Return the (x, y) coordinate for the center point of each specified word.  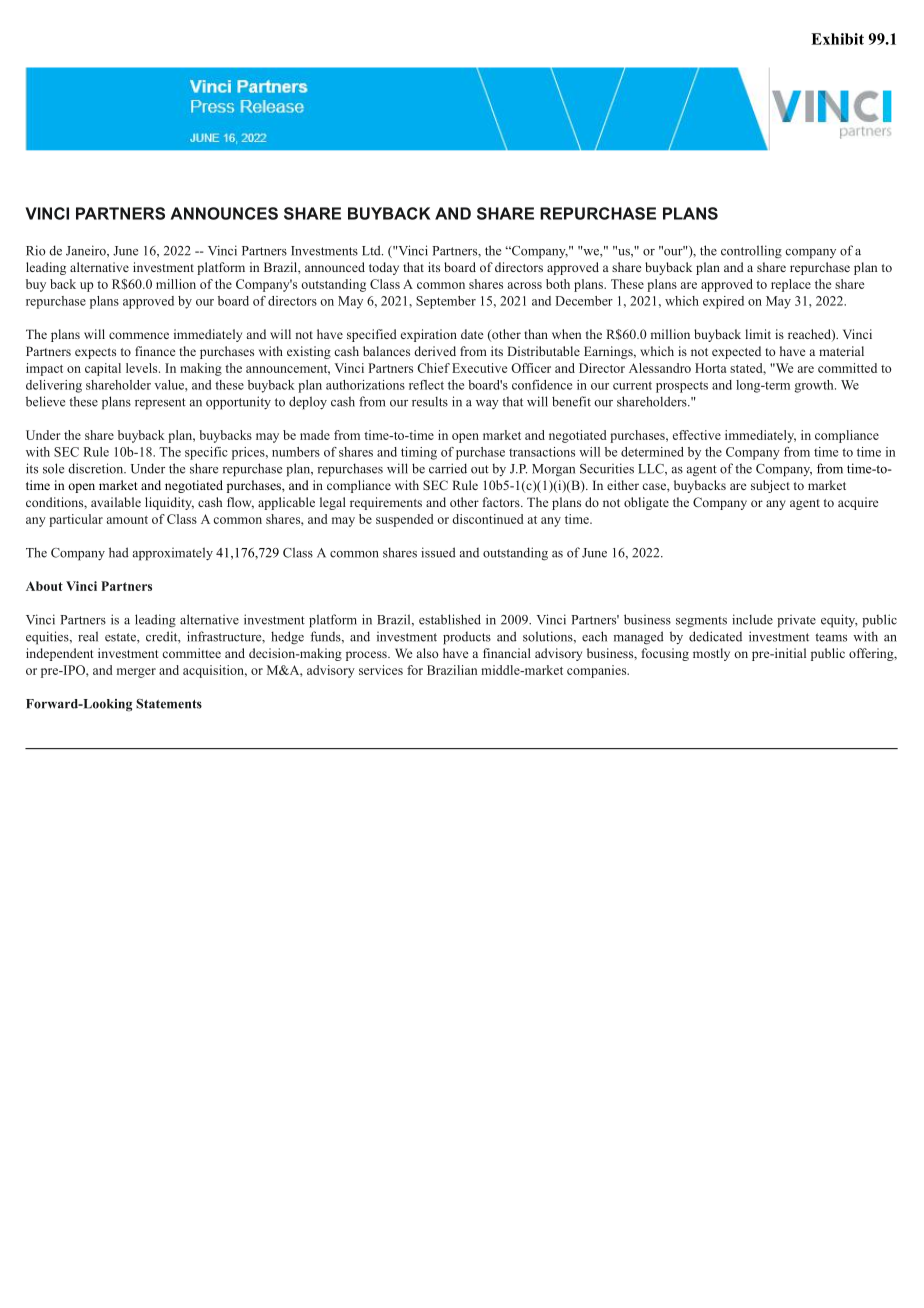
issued (438, 552)
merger (136, 673)
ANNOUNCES (224, 213)
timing (419, 453)
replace (791, 285)
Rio (35, 250)
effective (697, 435)
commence (139, 335)
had (119, 552)
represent (160, 404)
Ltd (372, 250)
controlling (751, 252)
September (446, 302)
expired (723, 302)
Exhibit (837, 39)
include (752, 619)
